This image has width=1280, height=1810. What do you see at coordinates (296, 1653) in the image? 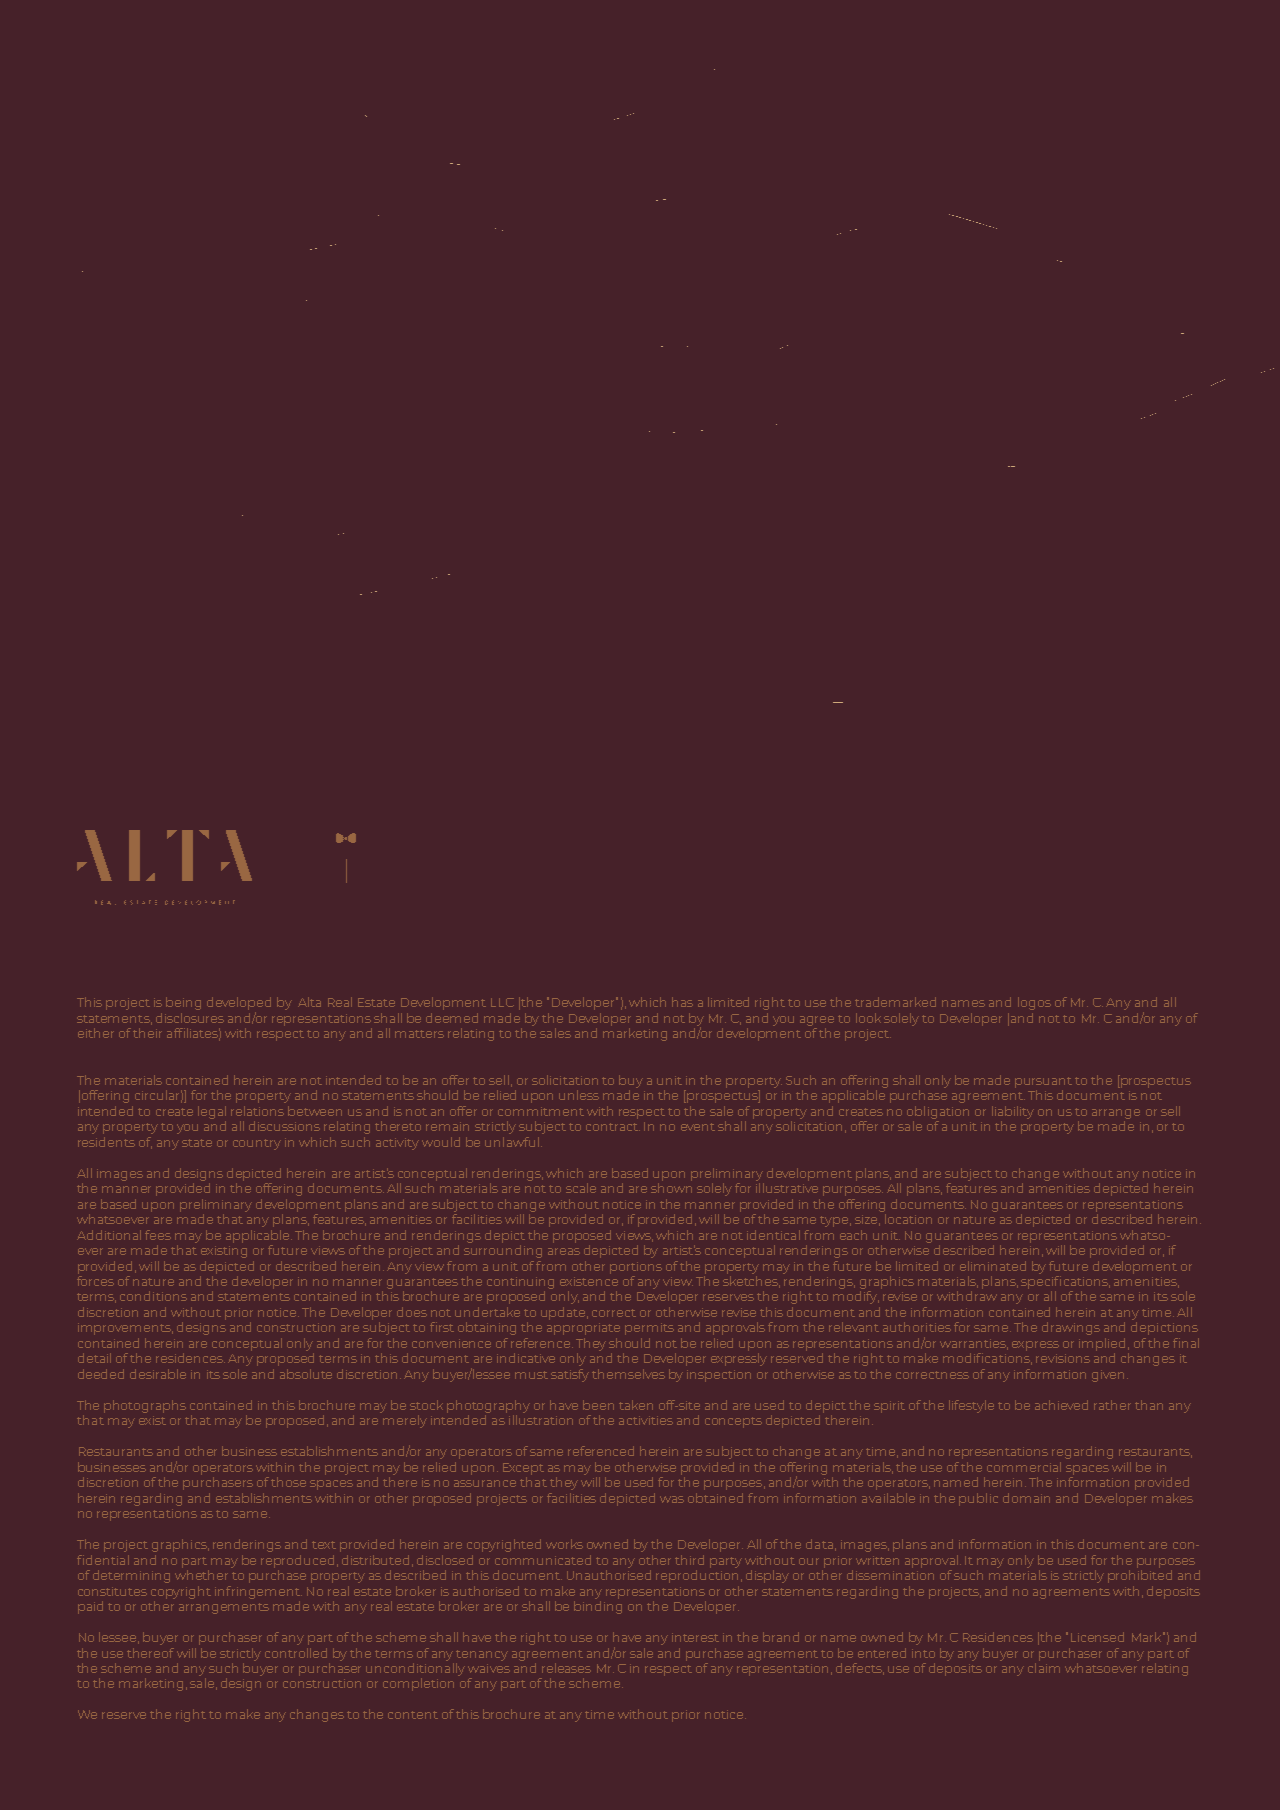
I see `controlled` at bounding box center [296, 1653].
